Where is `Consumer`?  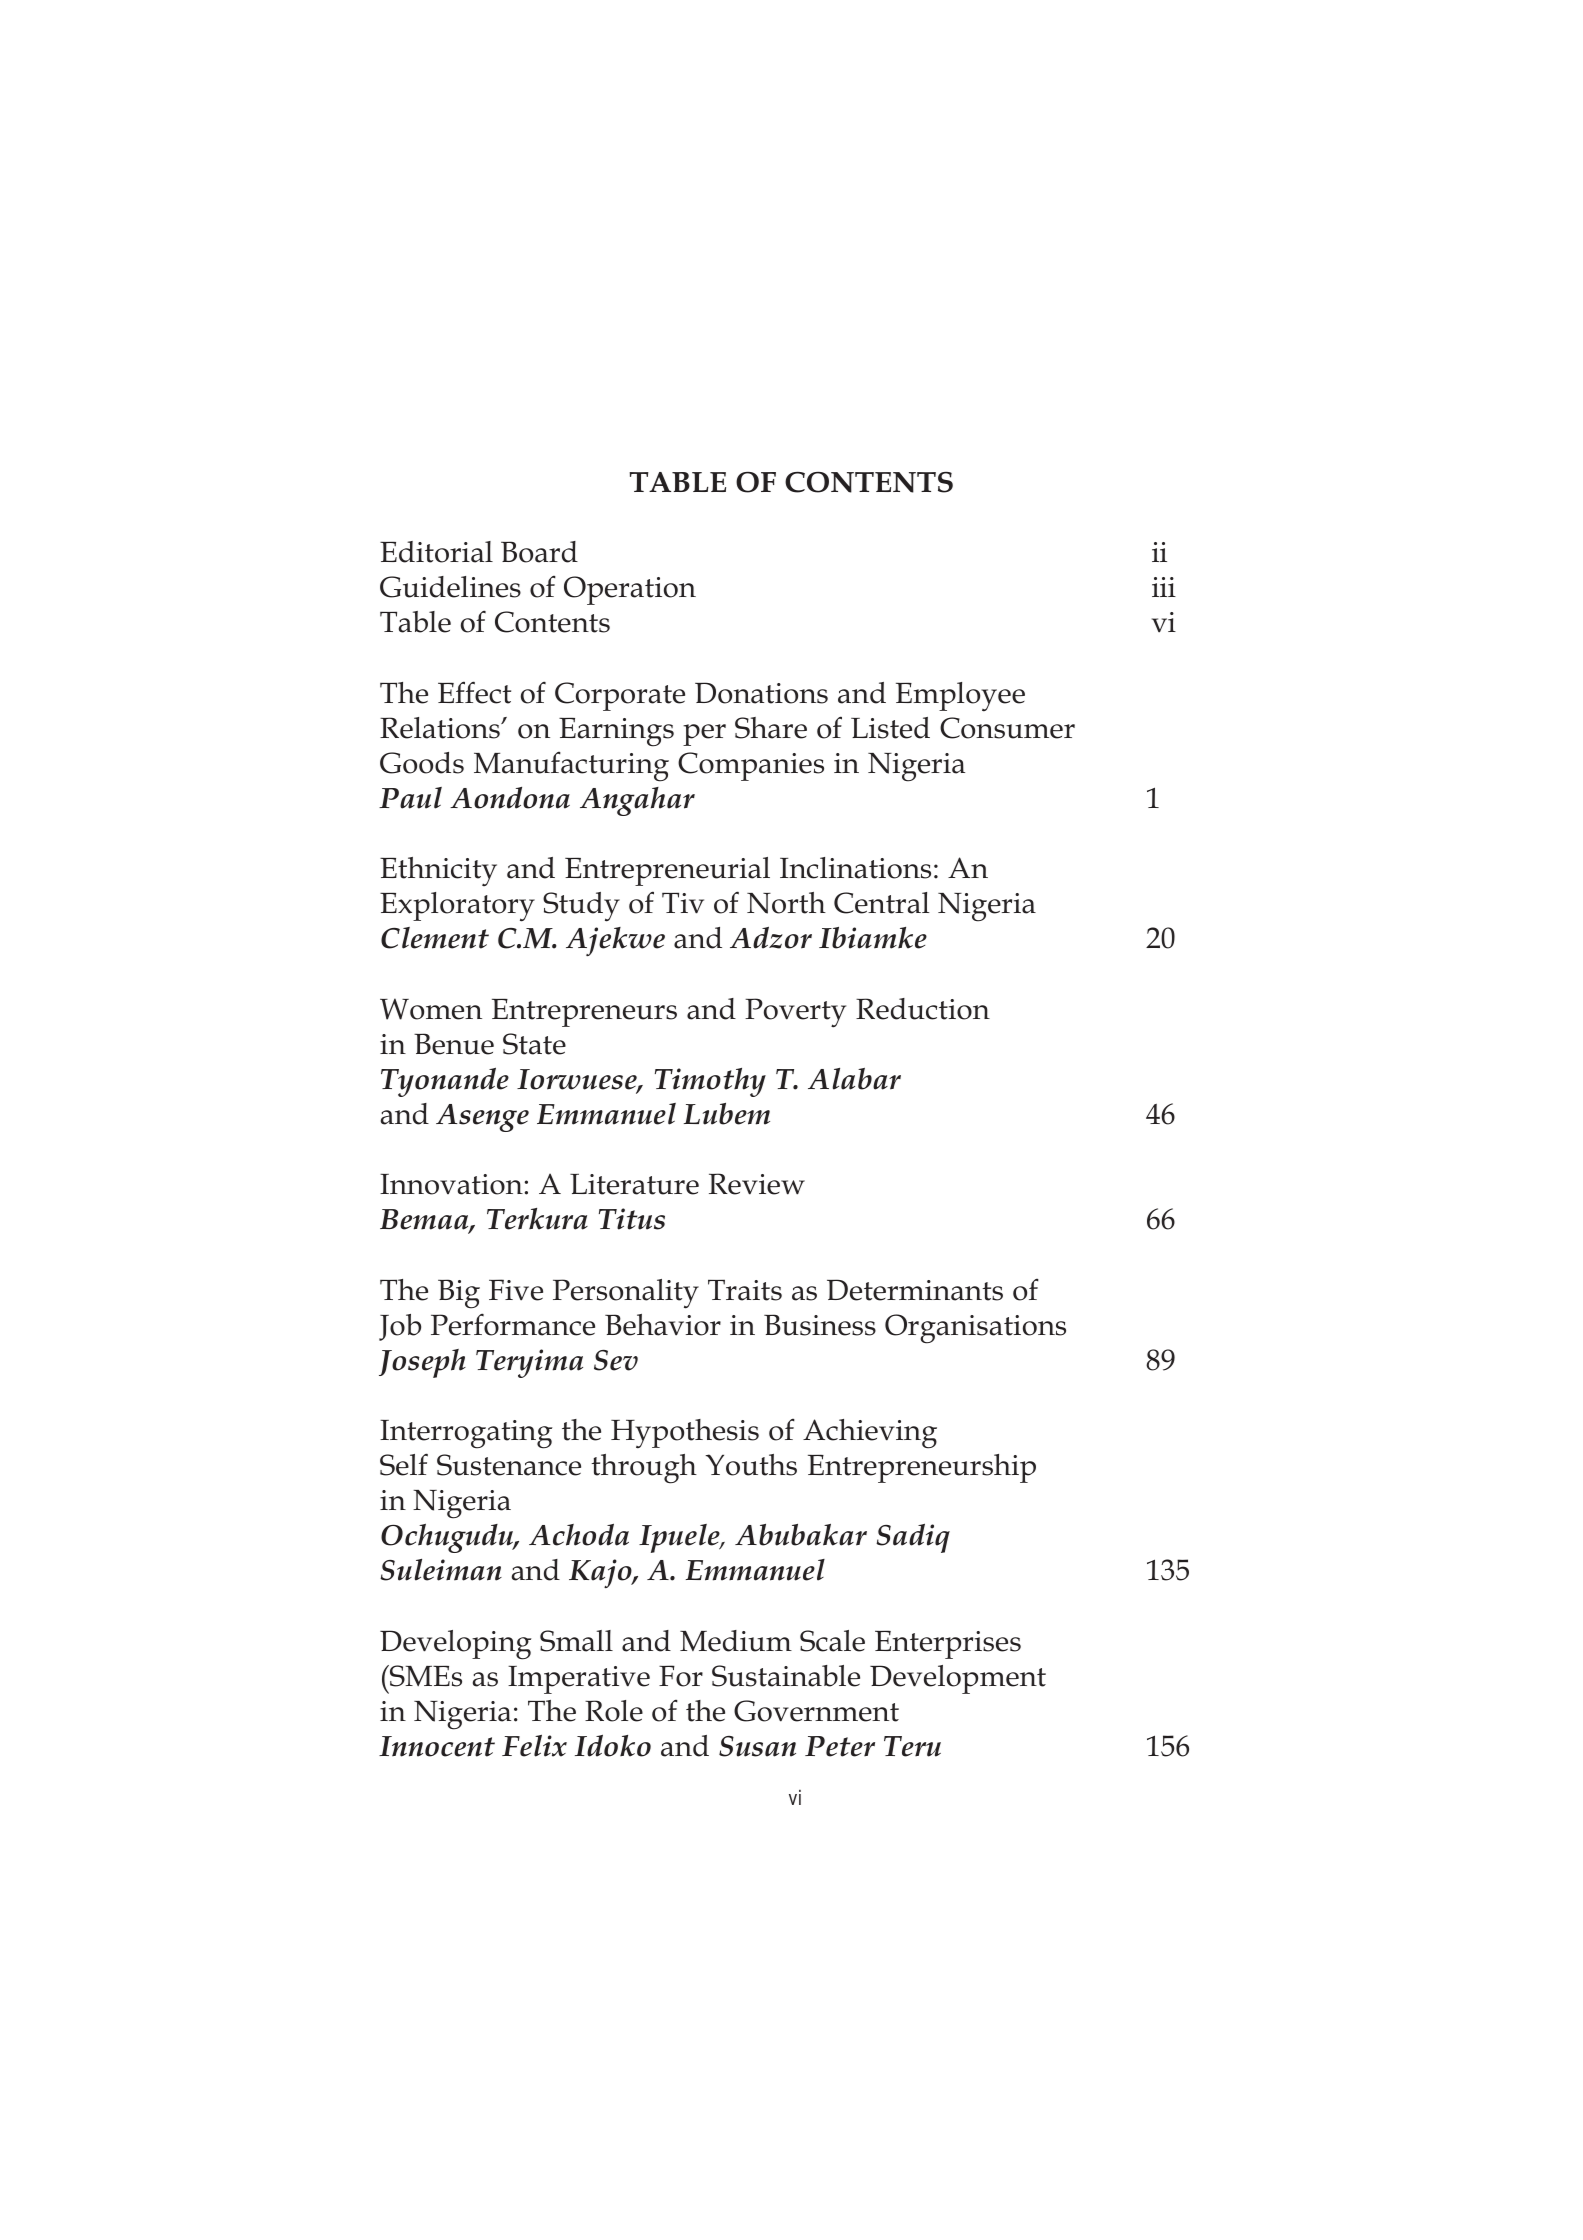 Consumer is located at coordinates (1007, 728).
